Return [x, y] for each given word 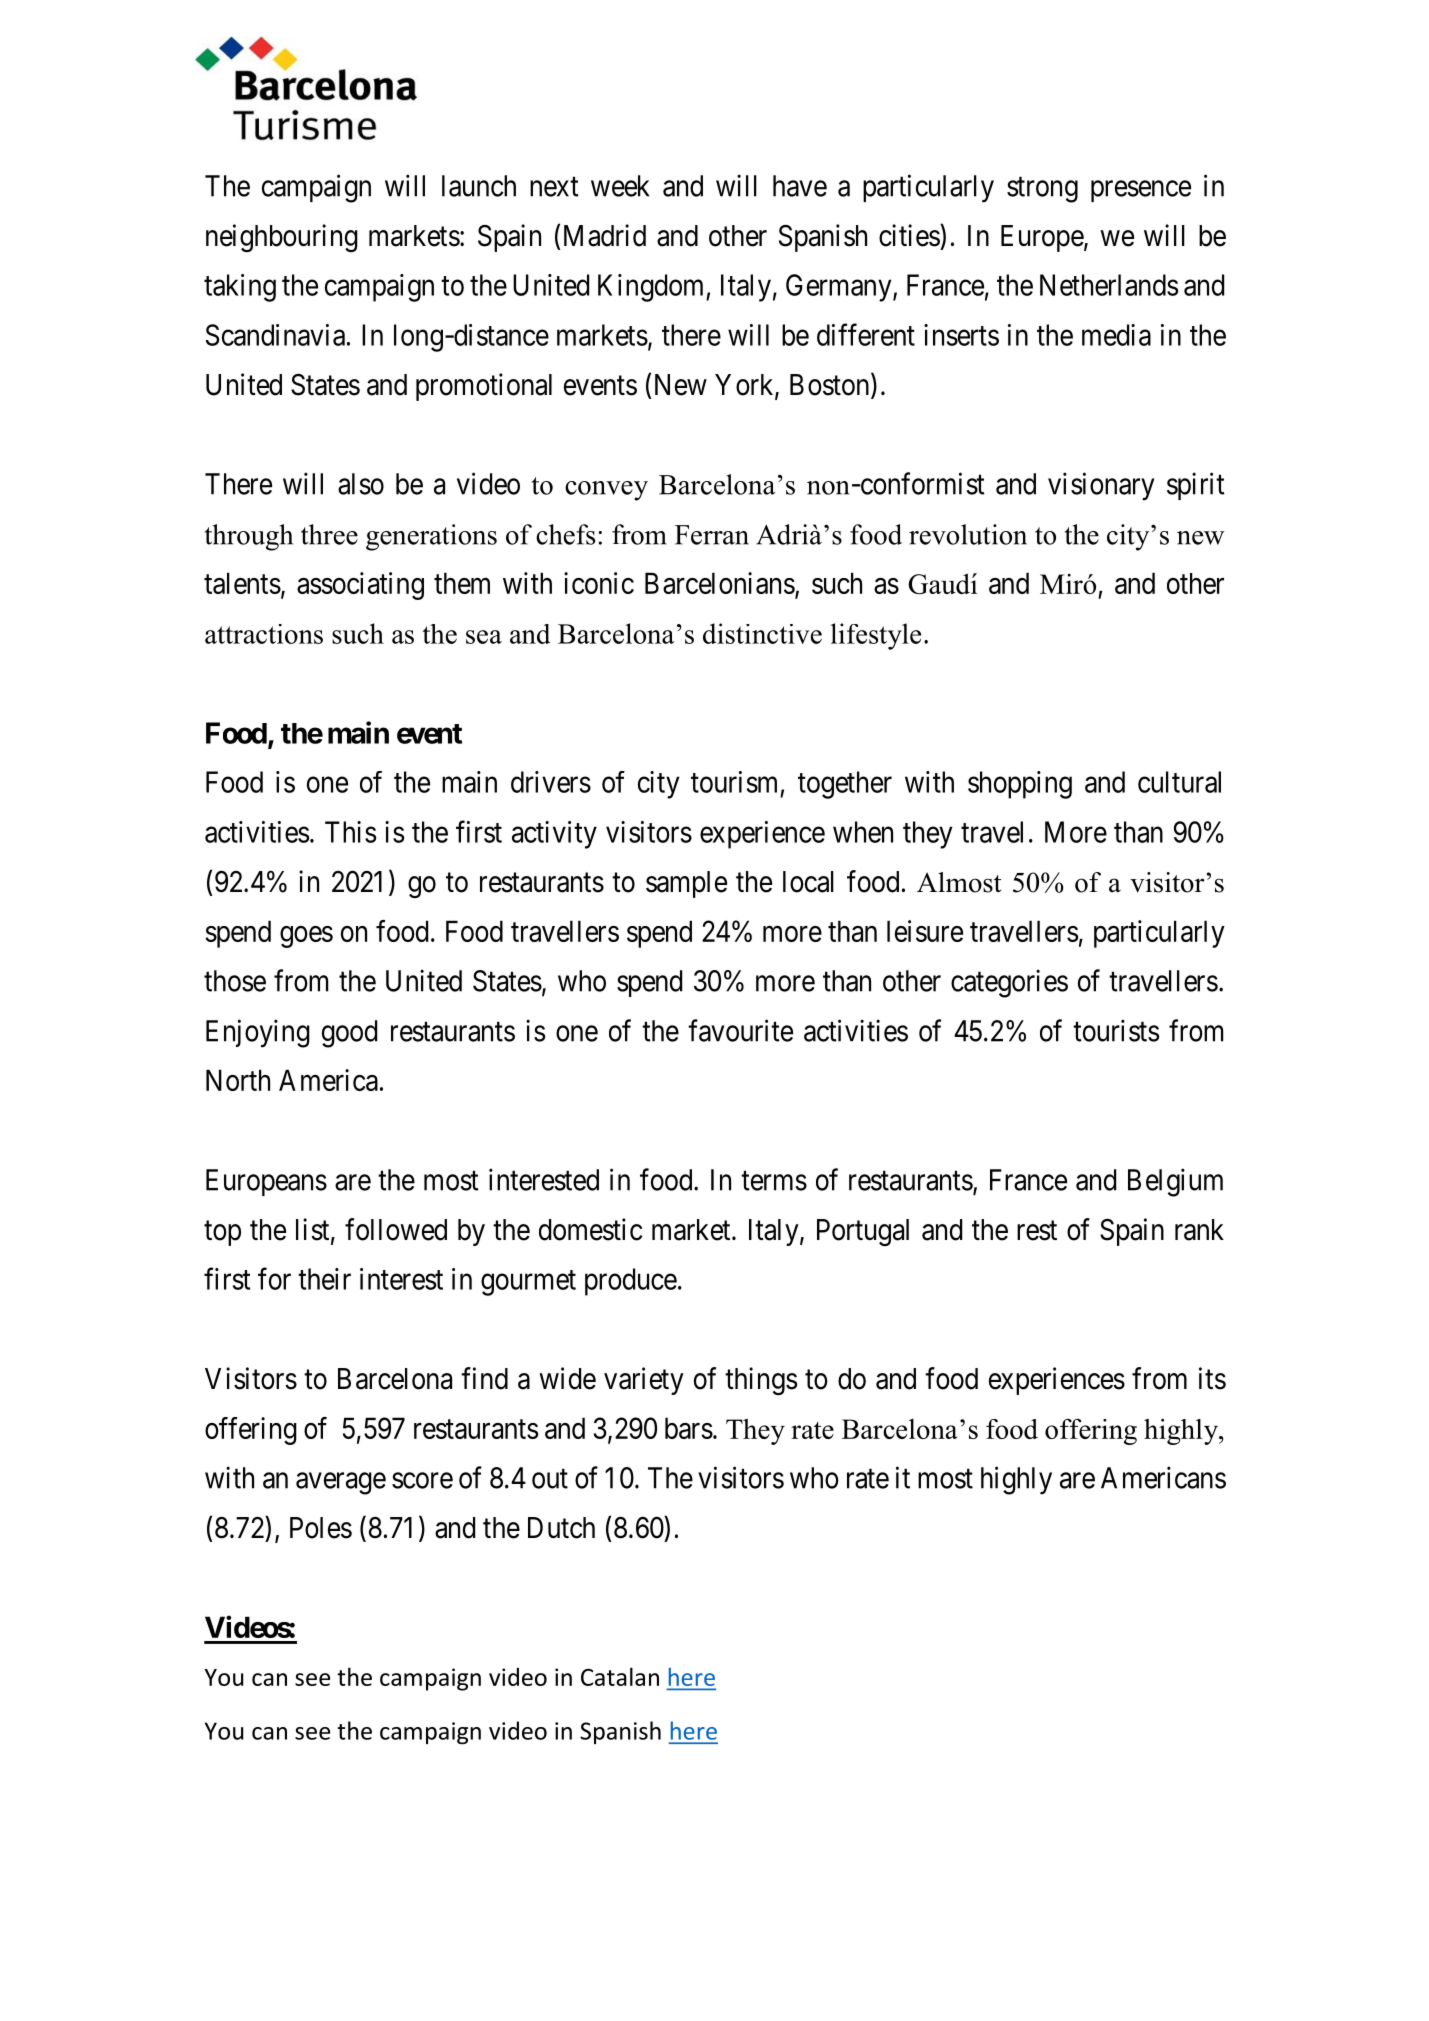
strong [1042, 190]
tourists [1116, 1030]
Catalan [620, 1676]
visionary [1101, 486]
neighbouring [282, 238]
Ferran [712, 535]
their [324, 1279]
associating [360, 586]
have [800, 186]
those [235, 981]
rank [1199, 1230]
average [341, 1484]
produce [631, 1282]
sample [686, 884]
